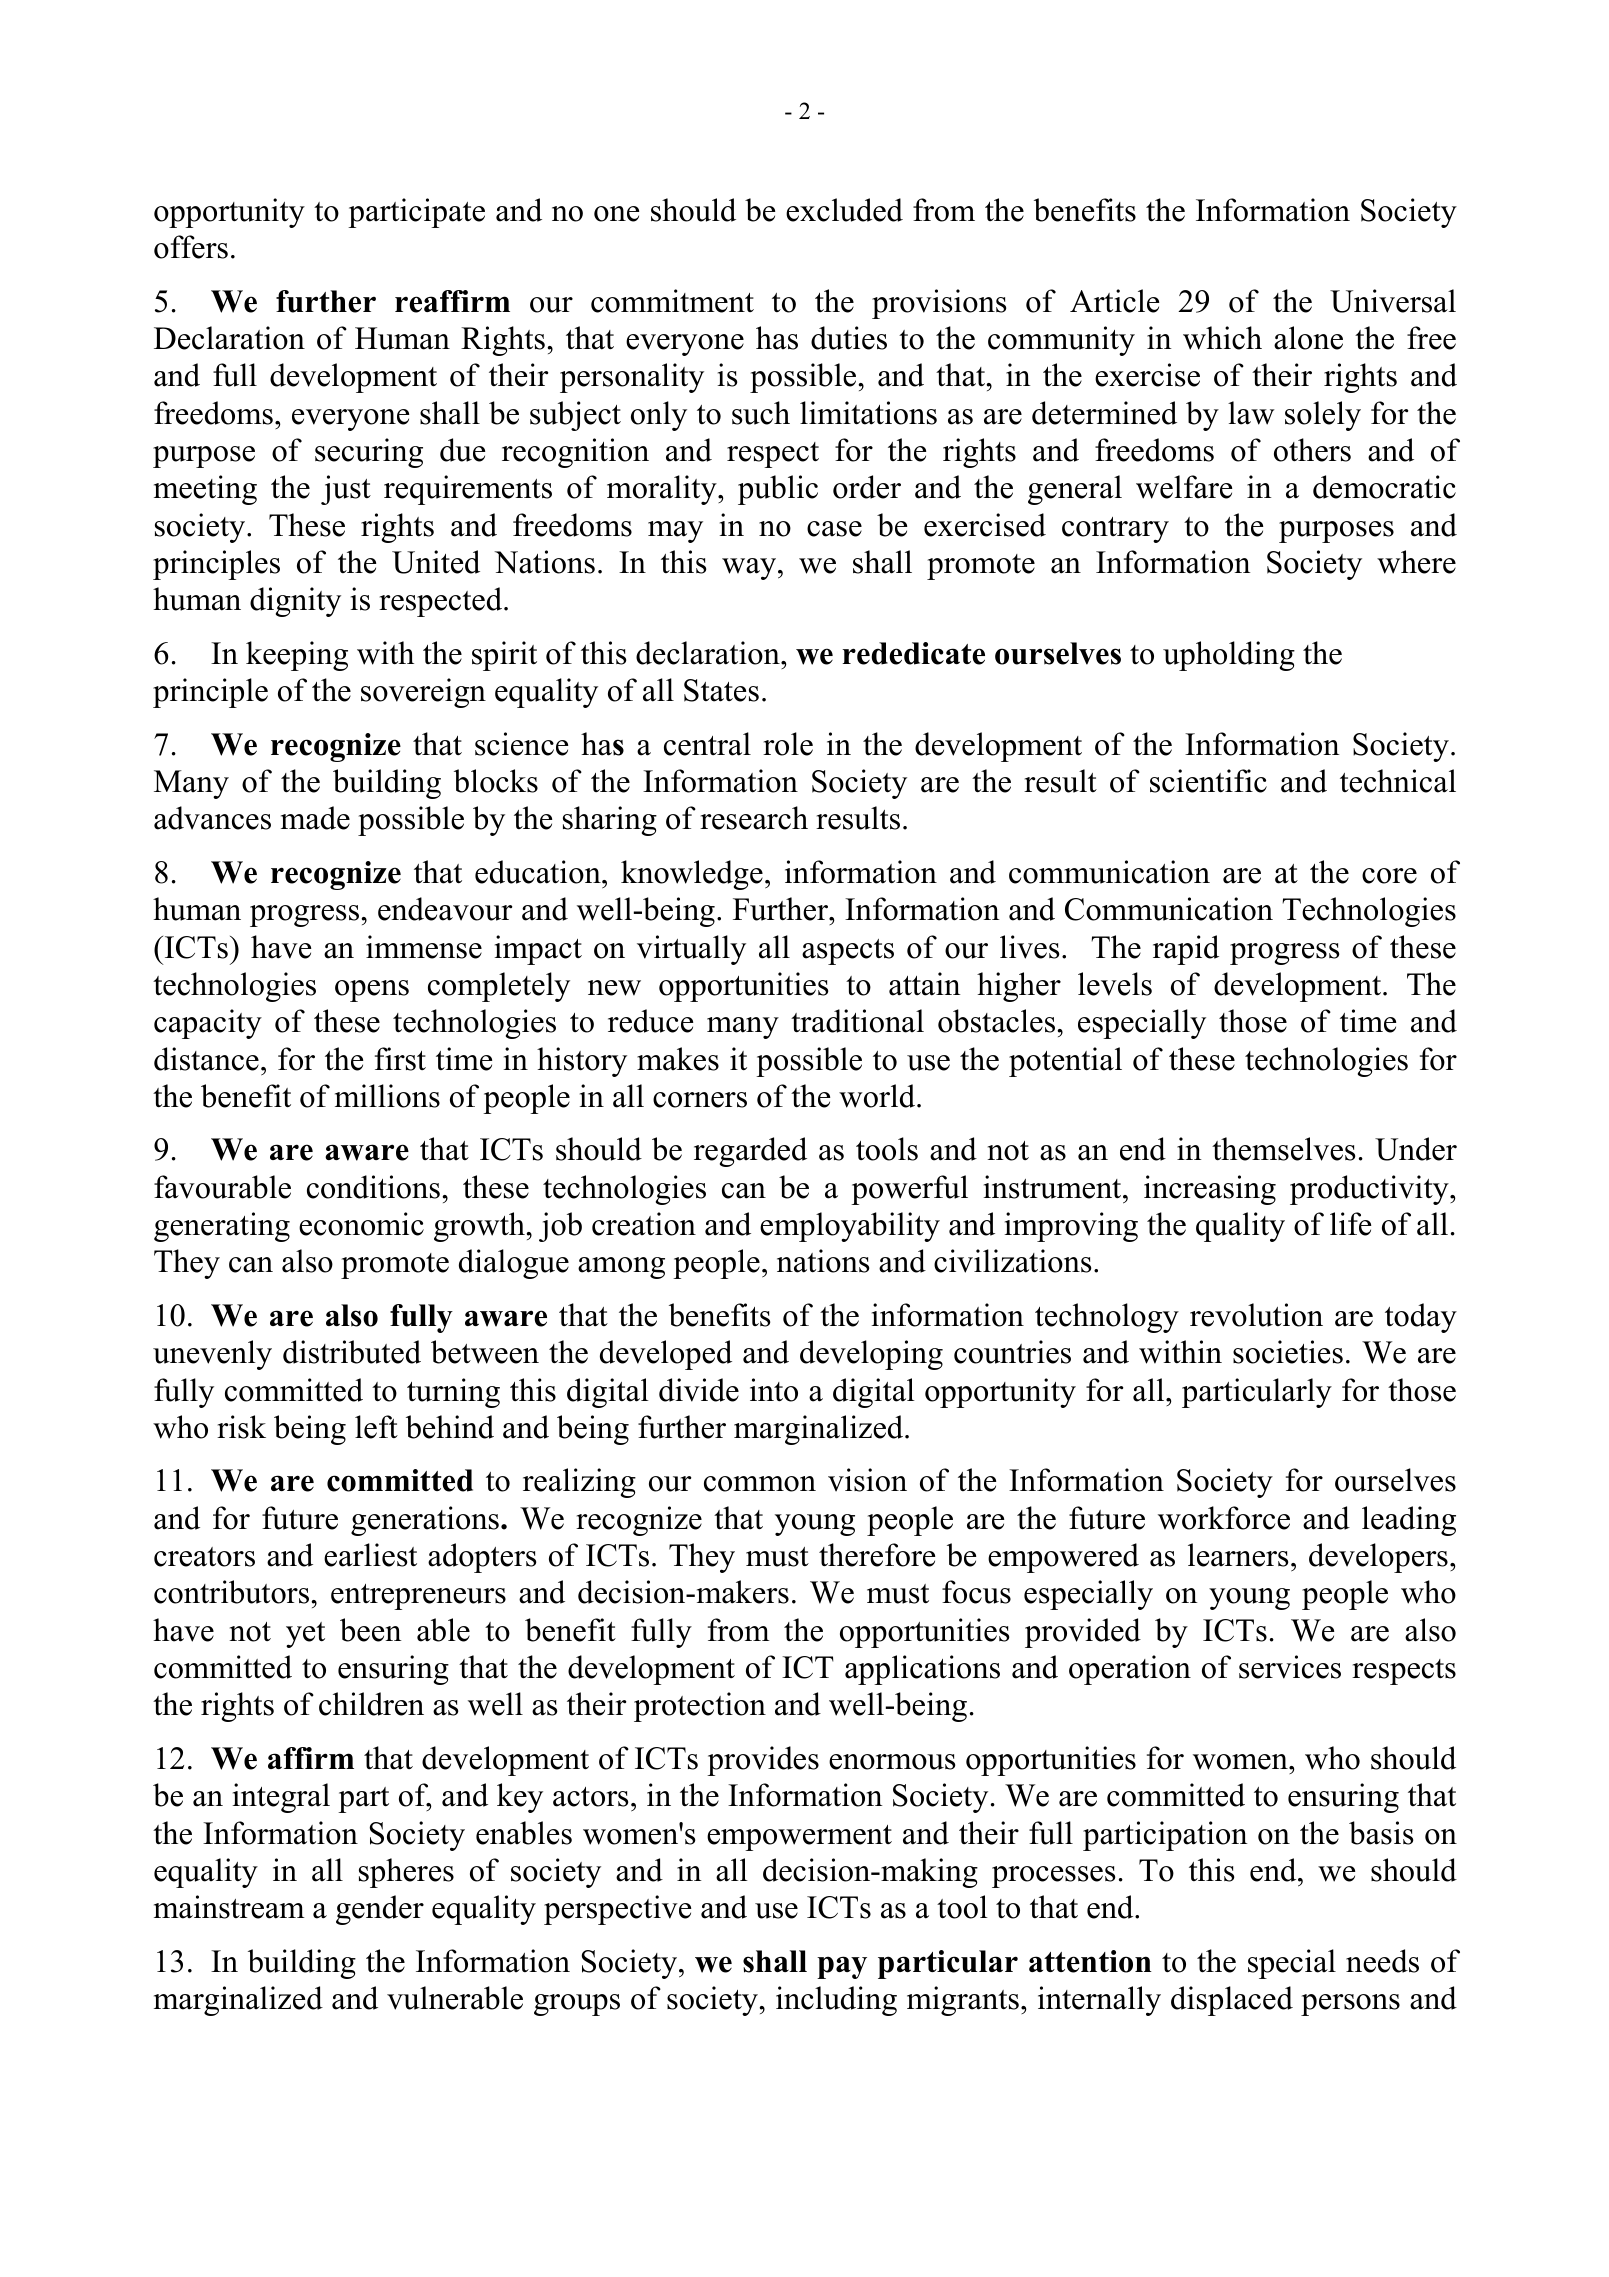 This screenshot has width=1609, height=2277. I want to click on gender, so click(380, 1910).
